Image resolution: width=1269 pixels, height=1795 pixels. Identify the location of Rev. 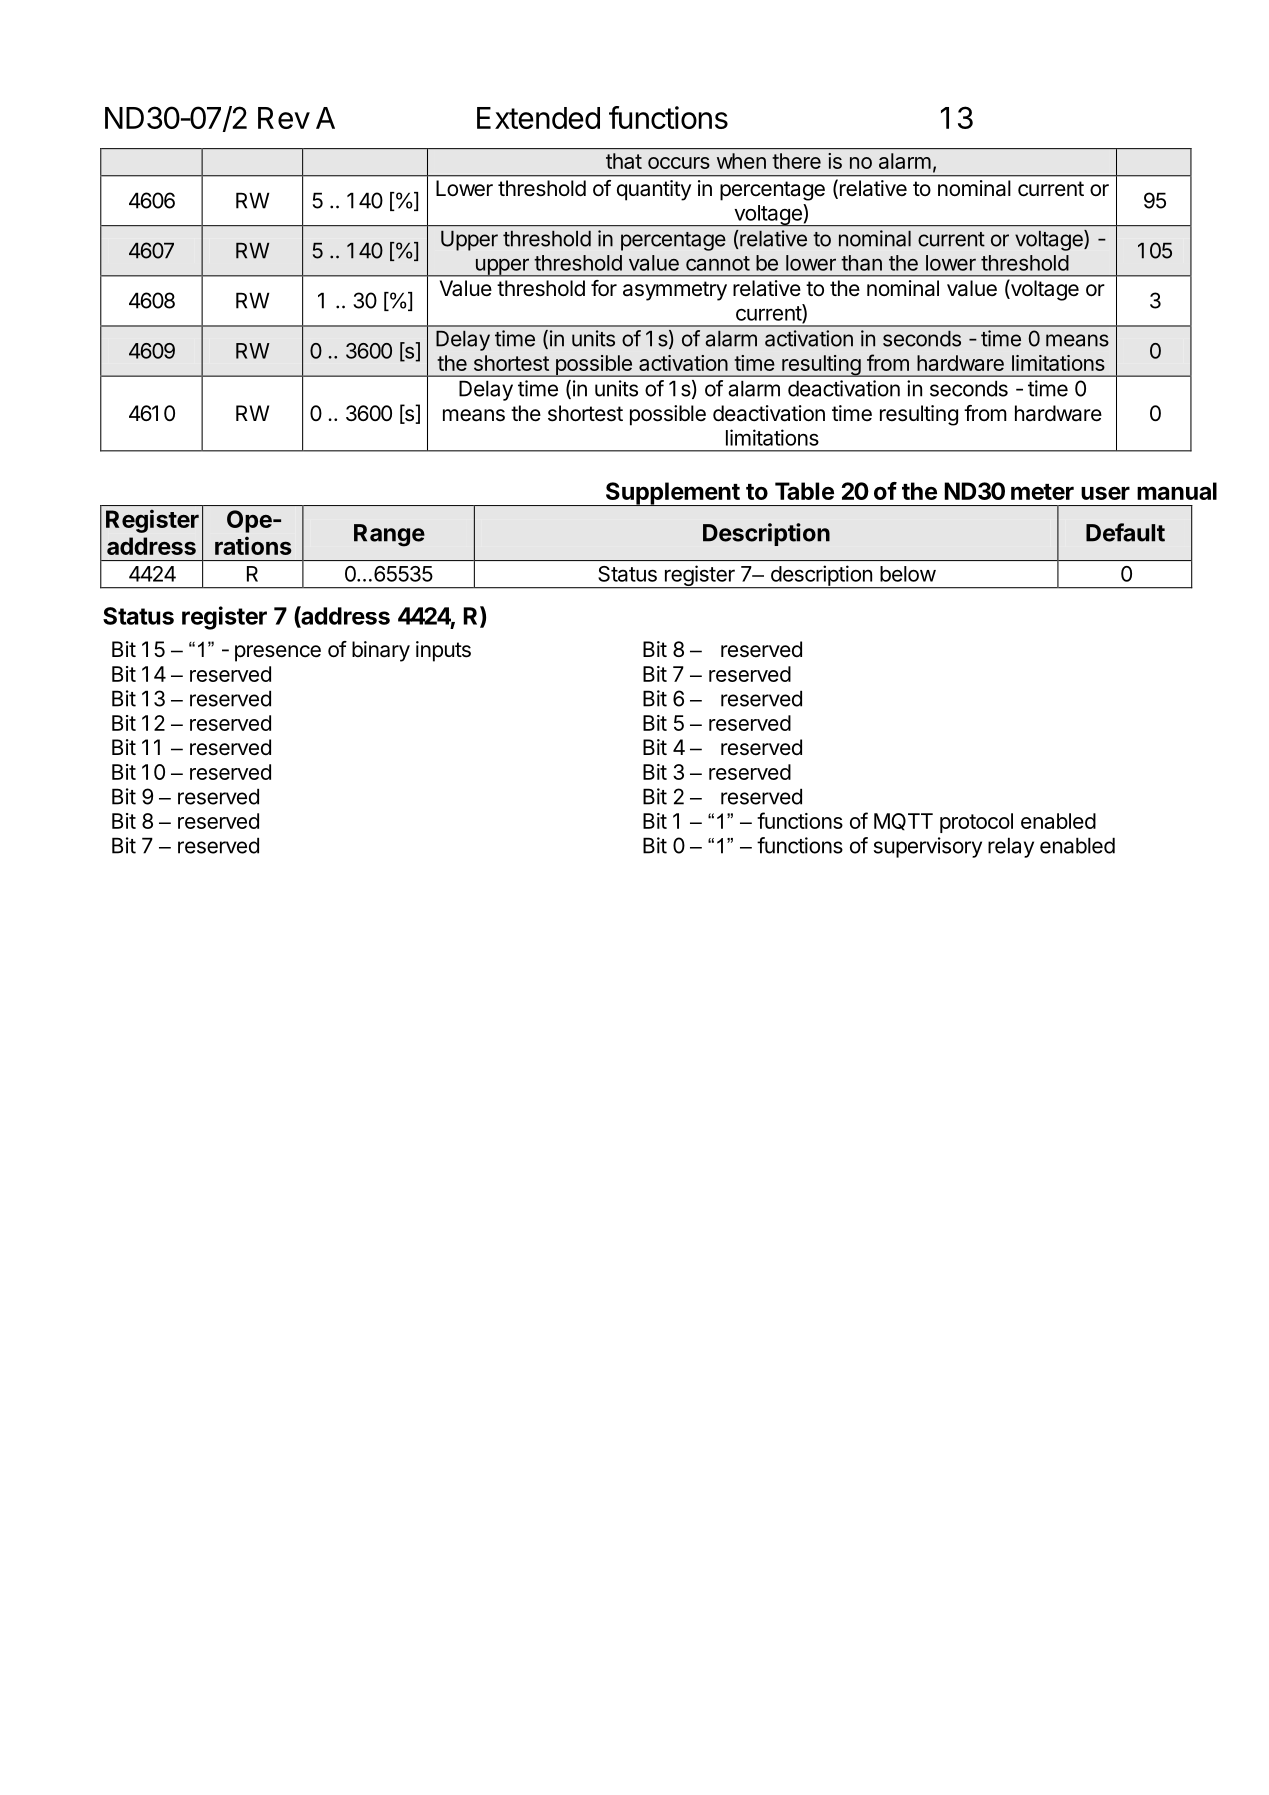
(284, 118).
